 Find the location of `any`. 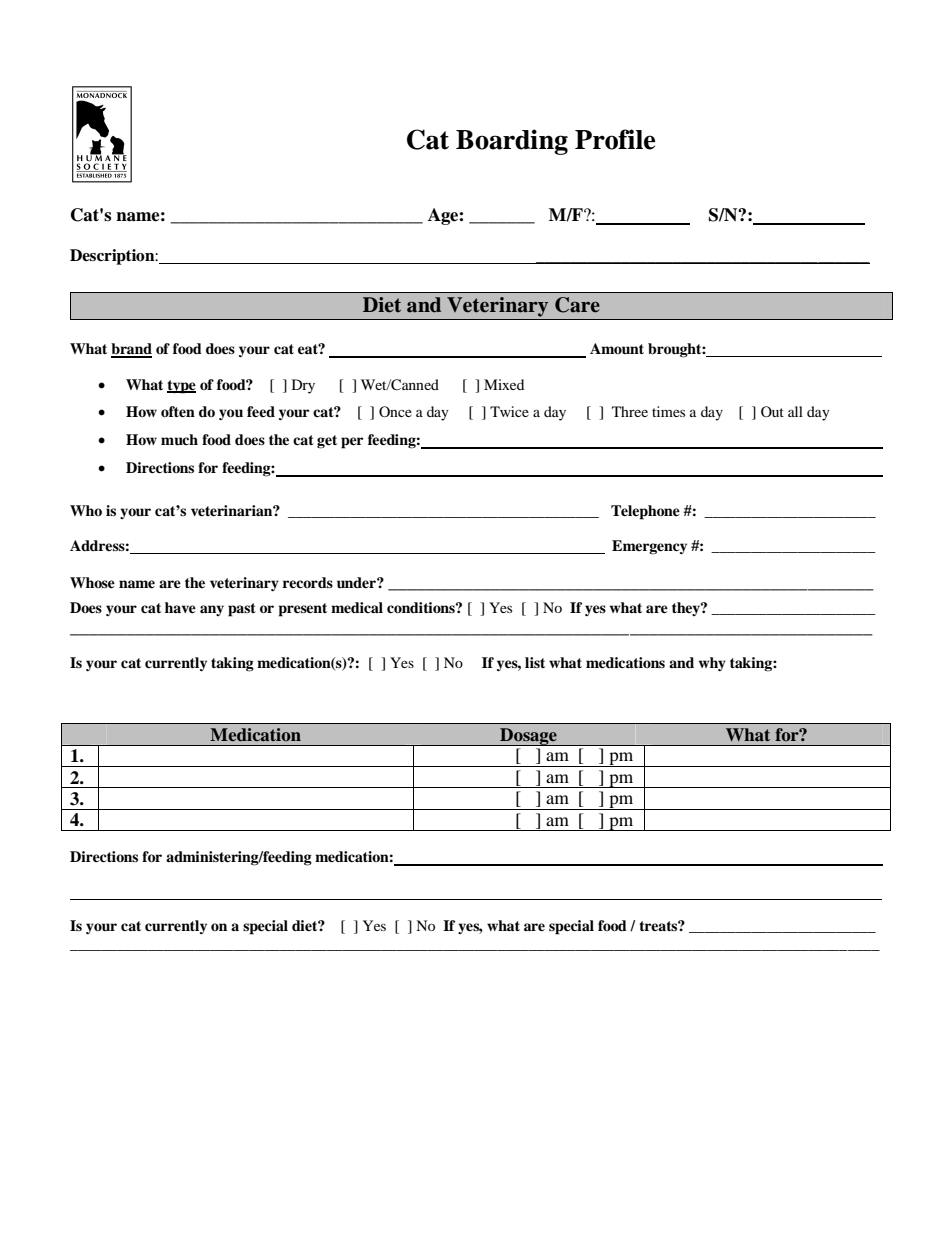

any is located at coordinates (212, 610).
